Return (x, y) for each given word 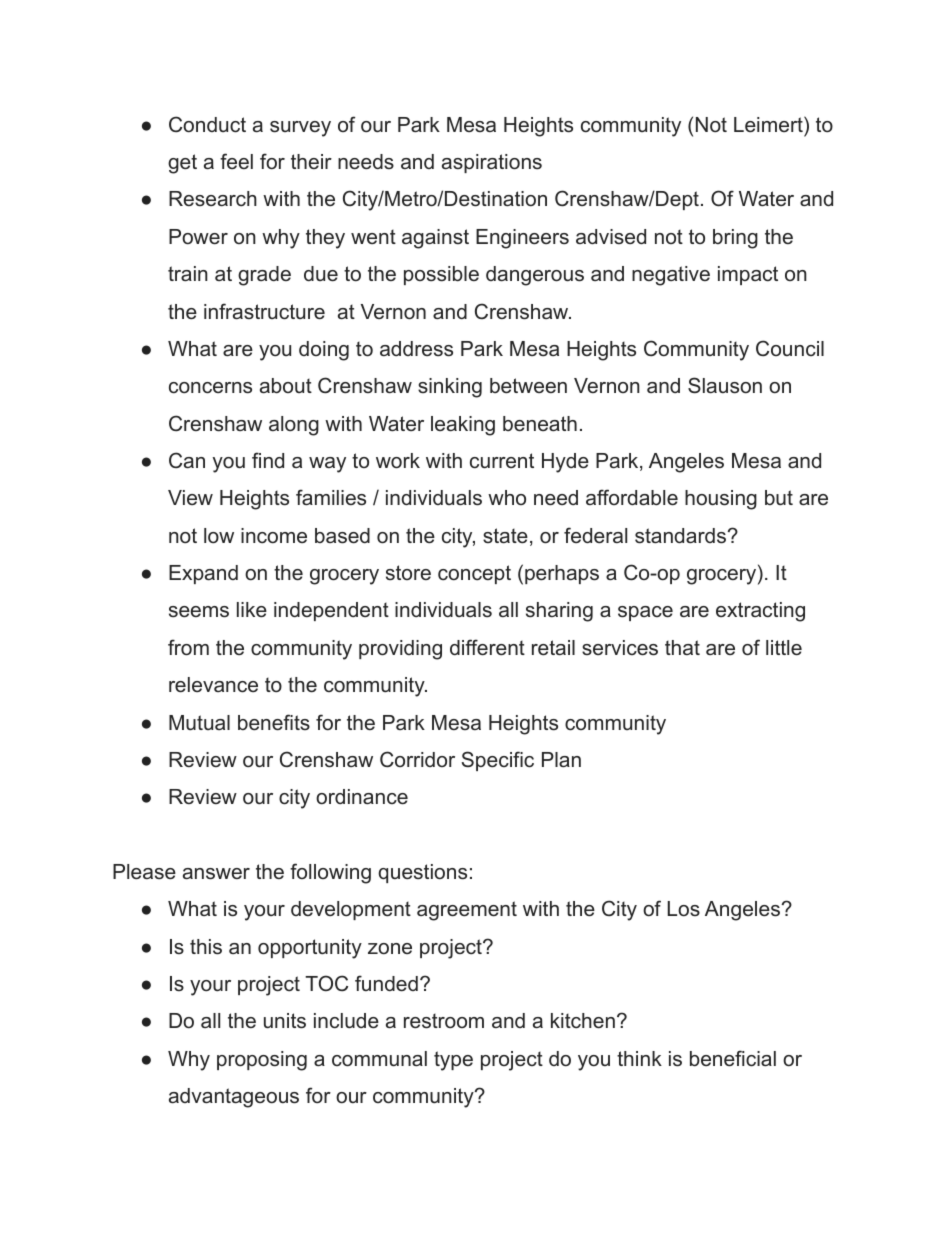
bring (735, 239)
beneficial (733, 1058)
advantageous (234, 1098)
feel (236, 161)
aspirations (492, 163)
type (453, 1061)
